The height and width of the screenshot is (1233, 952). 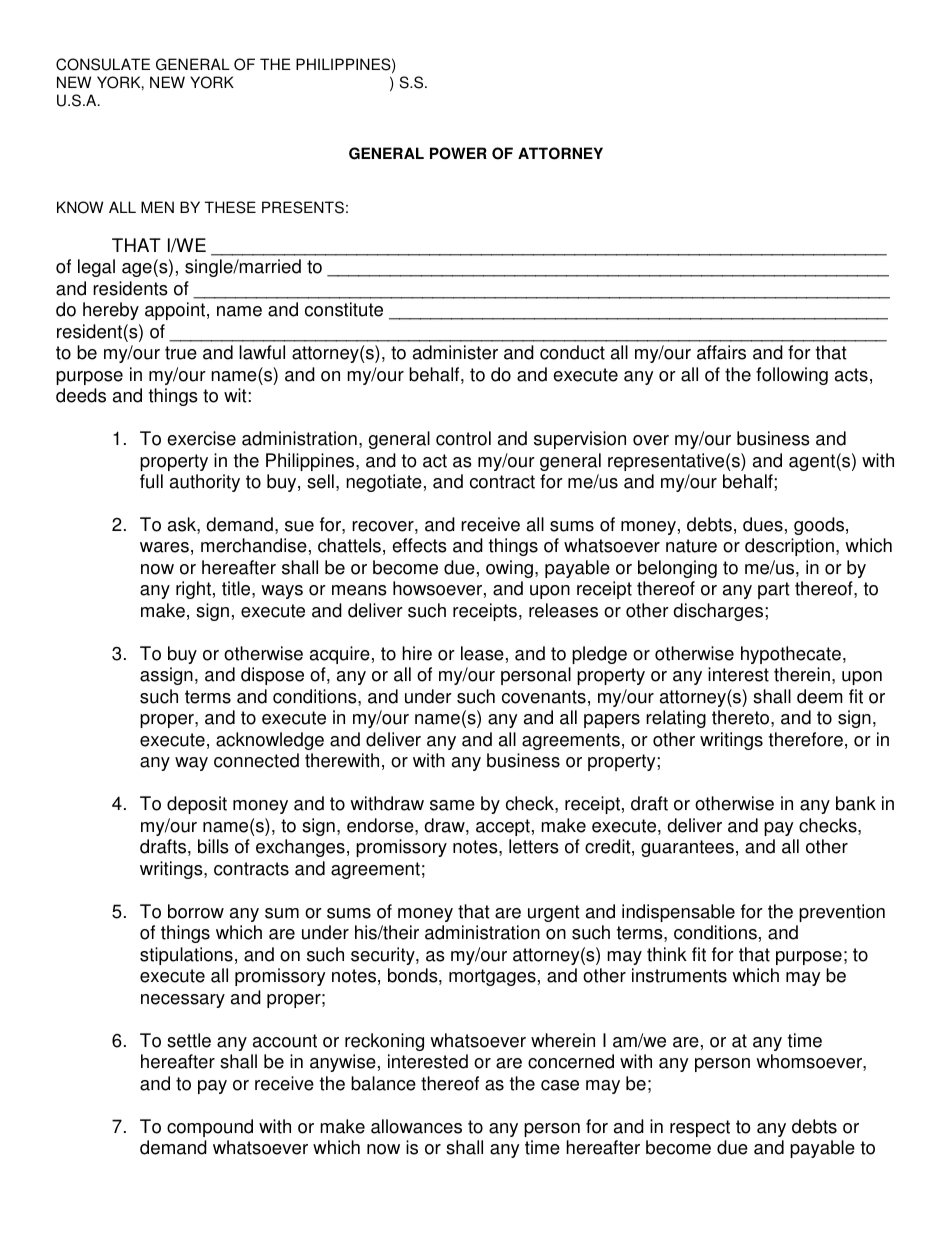 I want to click on part, so click(x=774, y=590).
